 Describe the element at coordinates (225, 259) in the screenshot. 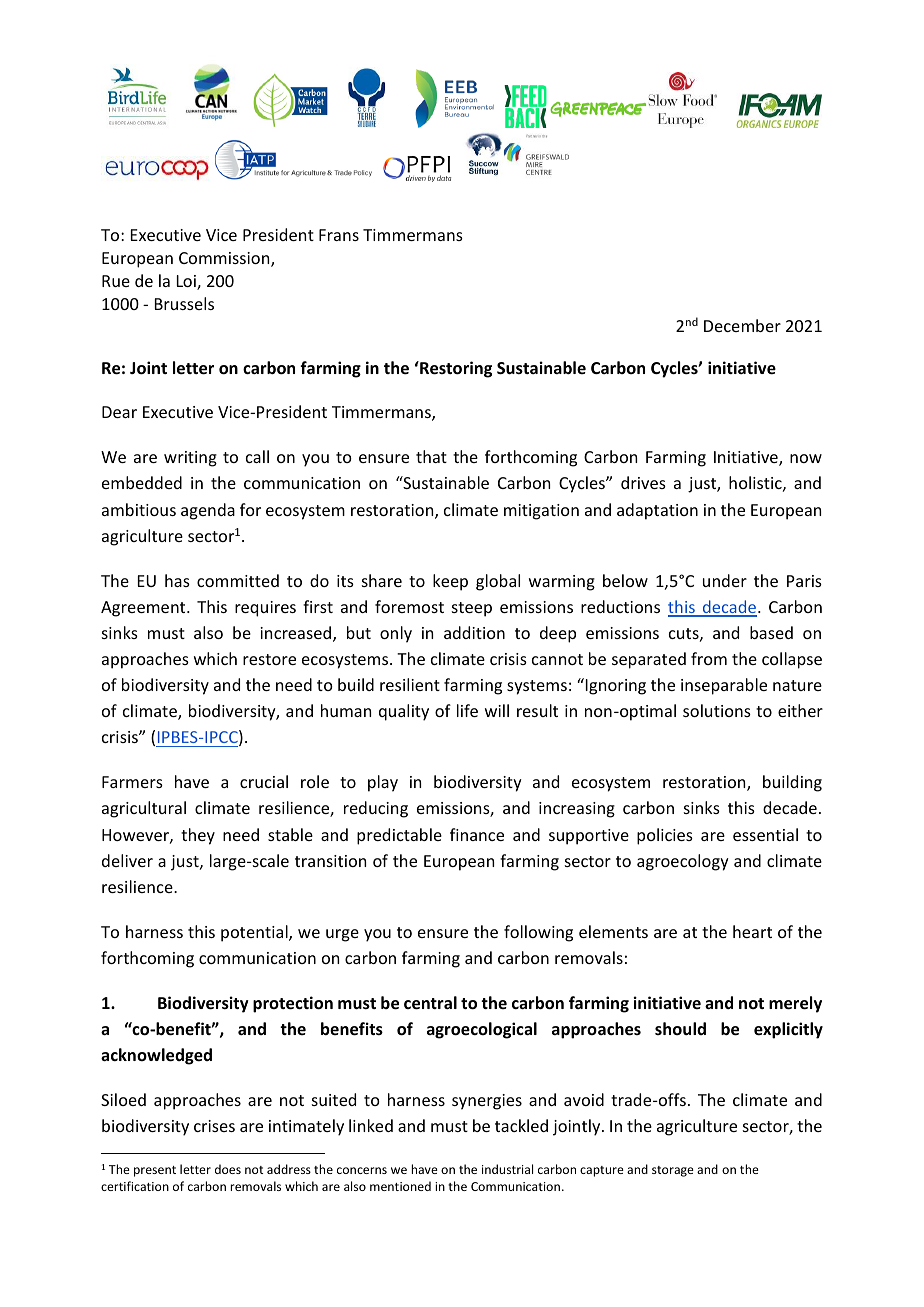

I see `Commission` at that location.
